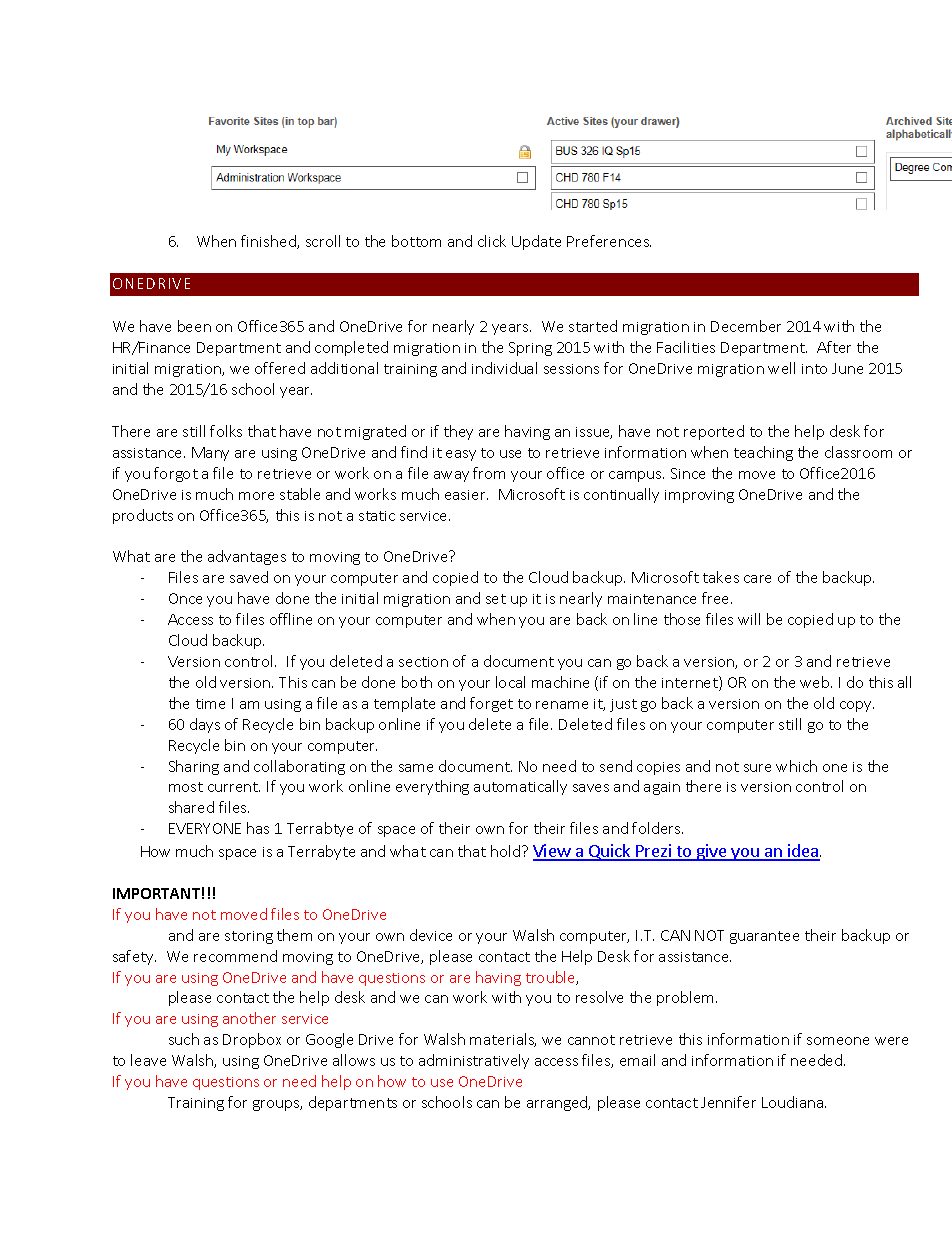 The image size is (952, 1233). I want to click on automatically, so click(520, 787).
